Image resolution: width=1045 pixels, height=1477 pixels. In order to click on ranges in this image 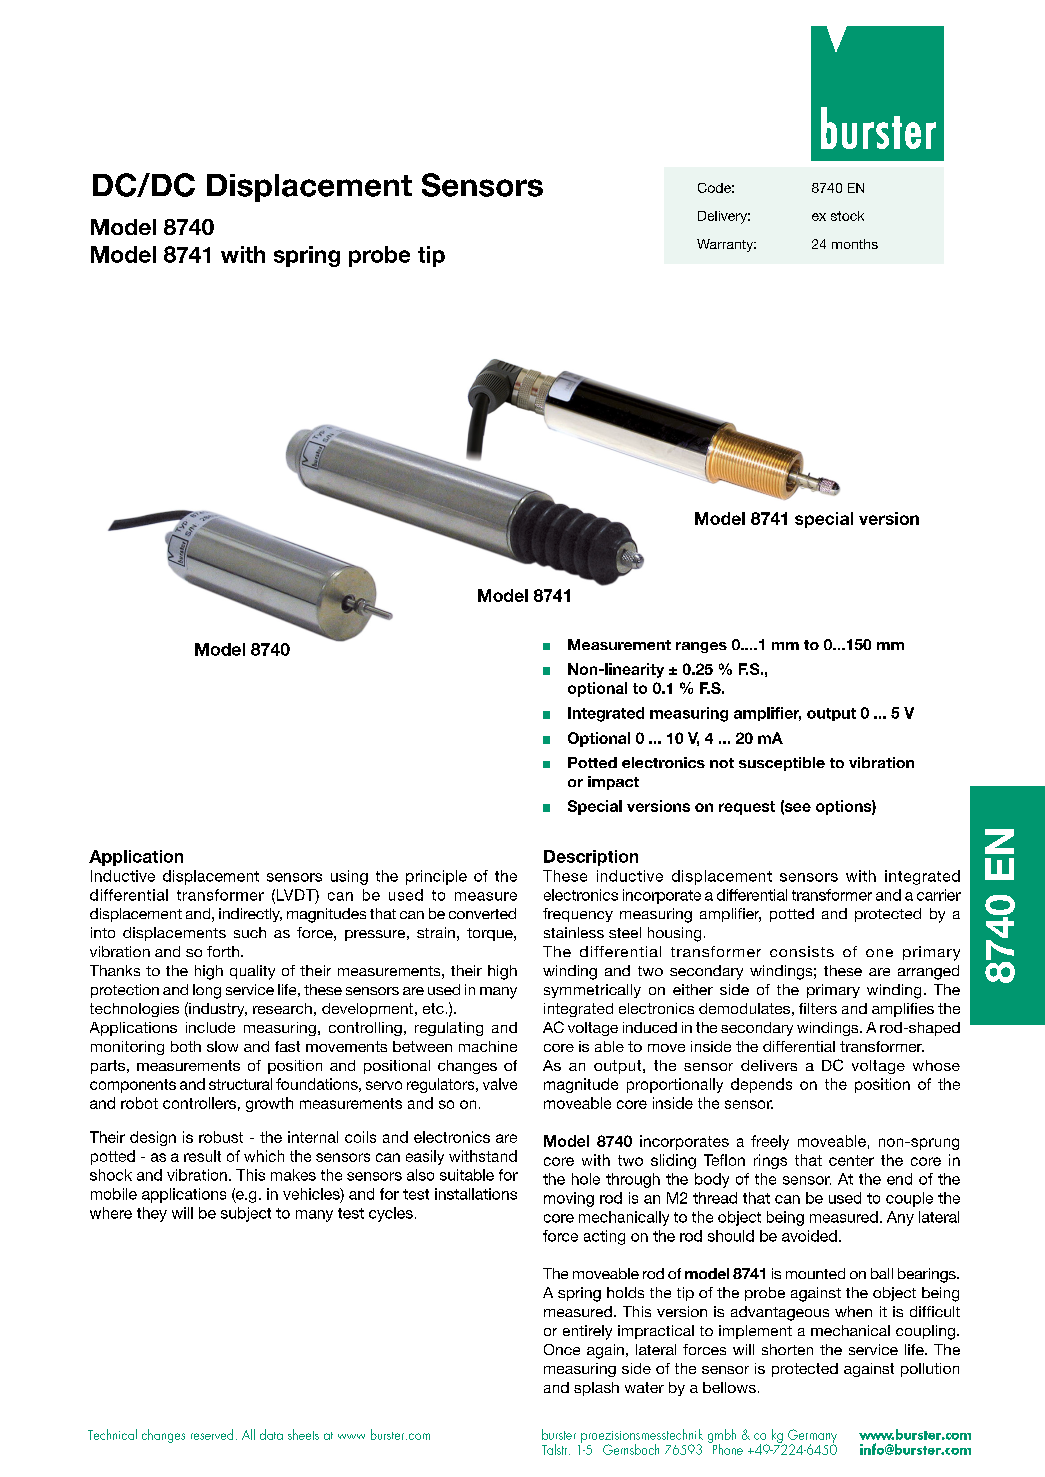, I will do `click(701, 647)`.
